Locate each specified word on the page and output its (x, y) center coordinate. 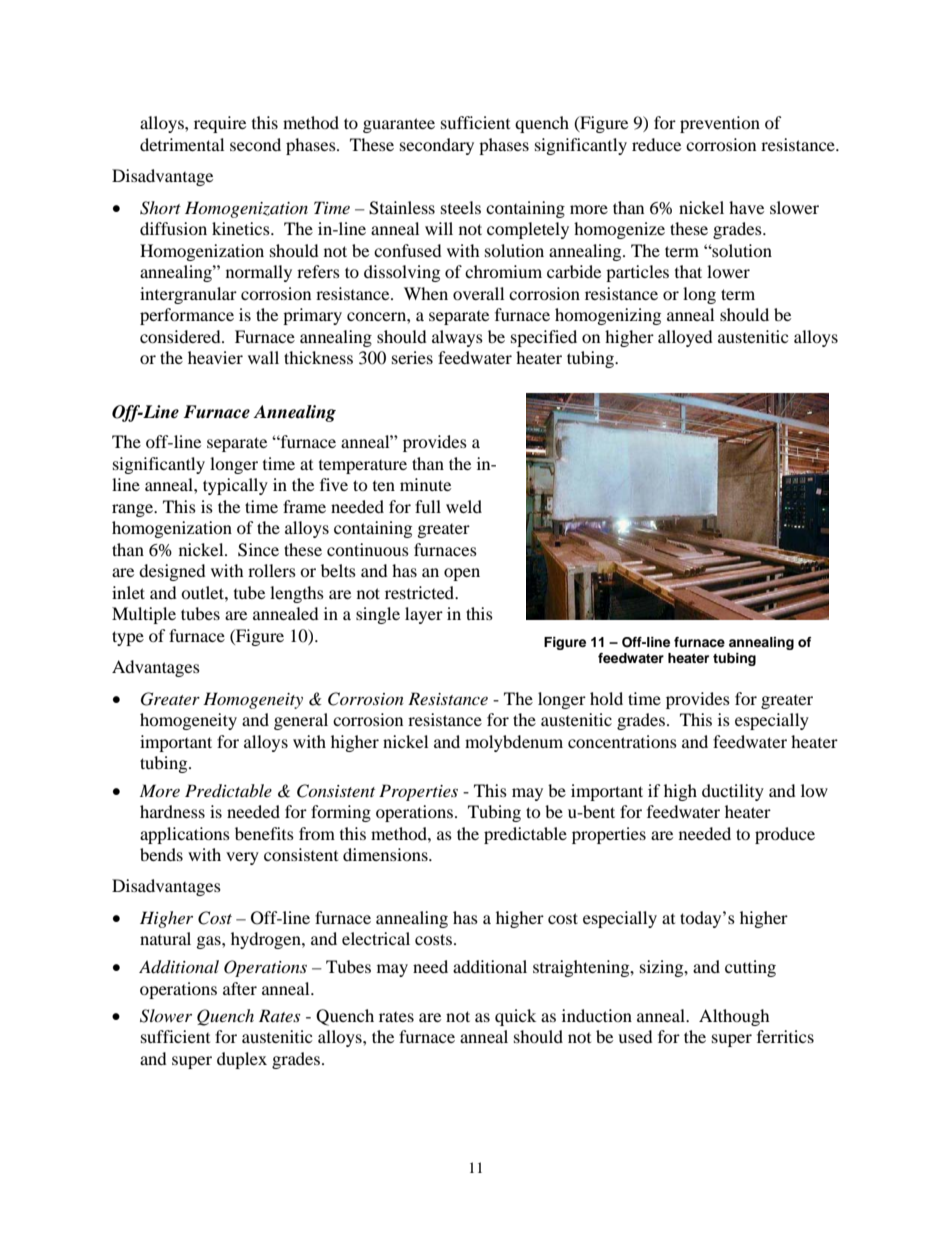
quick (515, 1017)
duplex (242, 1060)
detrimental (182, 144)
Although (734, 1017)
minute (425, 484)
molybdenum (514, 743)
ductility (733, 792)
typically (235, 486)
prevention (720, 124)
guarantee (399, 125)
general (301, 721)
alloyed (685, 338)
